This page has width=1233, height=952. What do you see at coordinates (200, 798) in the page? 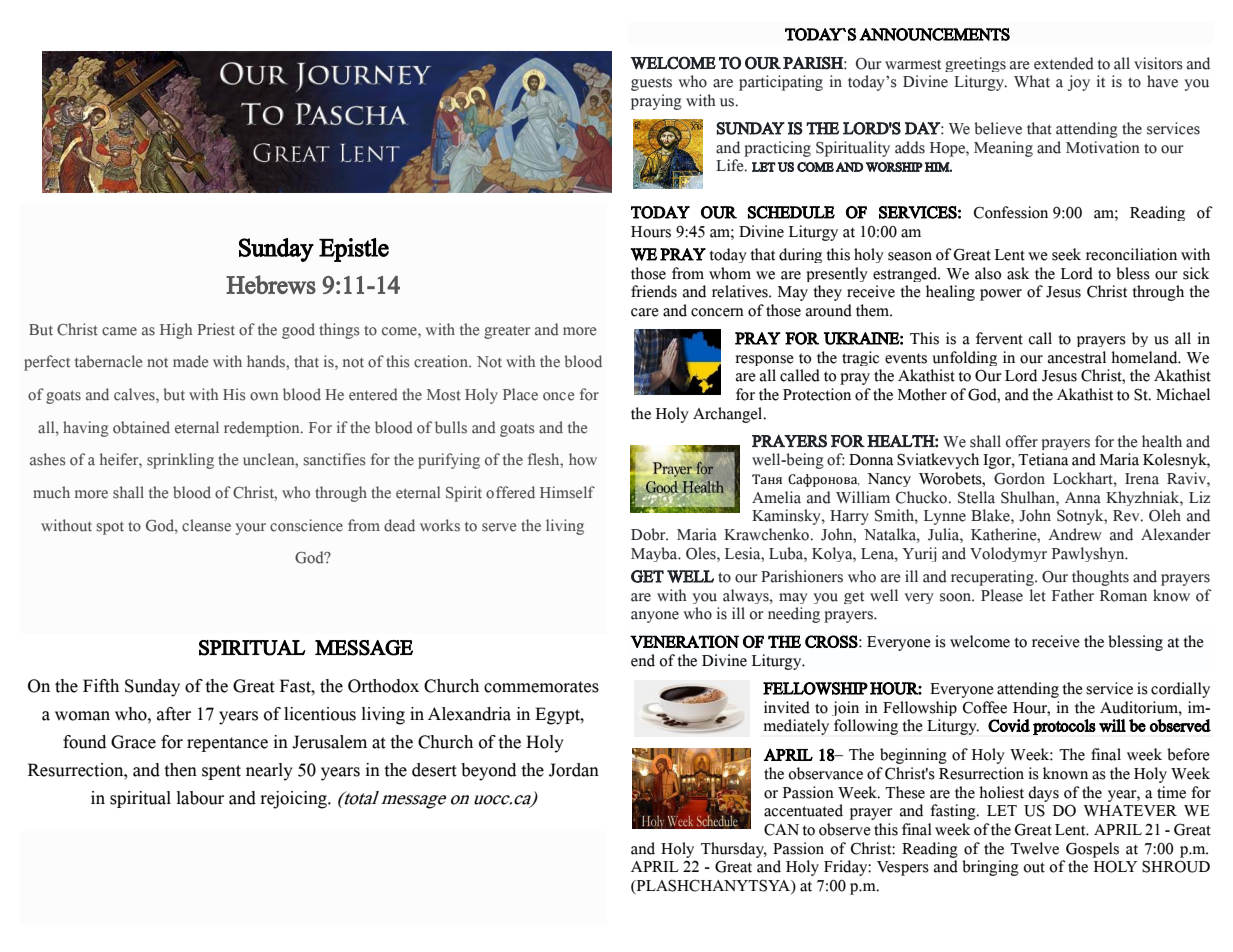
I see `labour` at bounding box center [200, 798].
